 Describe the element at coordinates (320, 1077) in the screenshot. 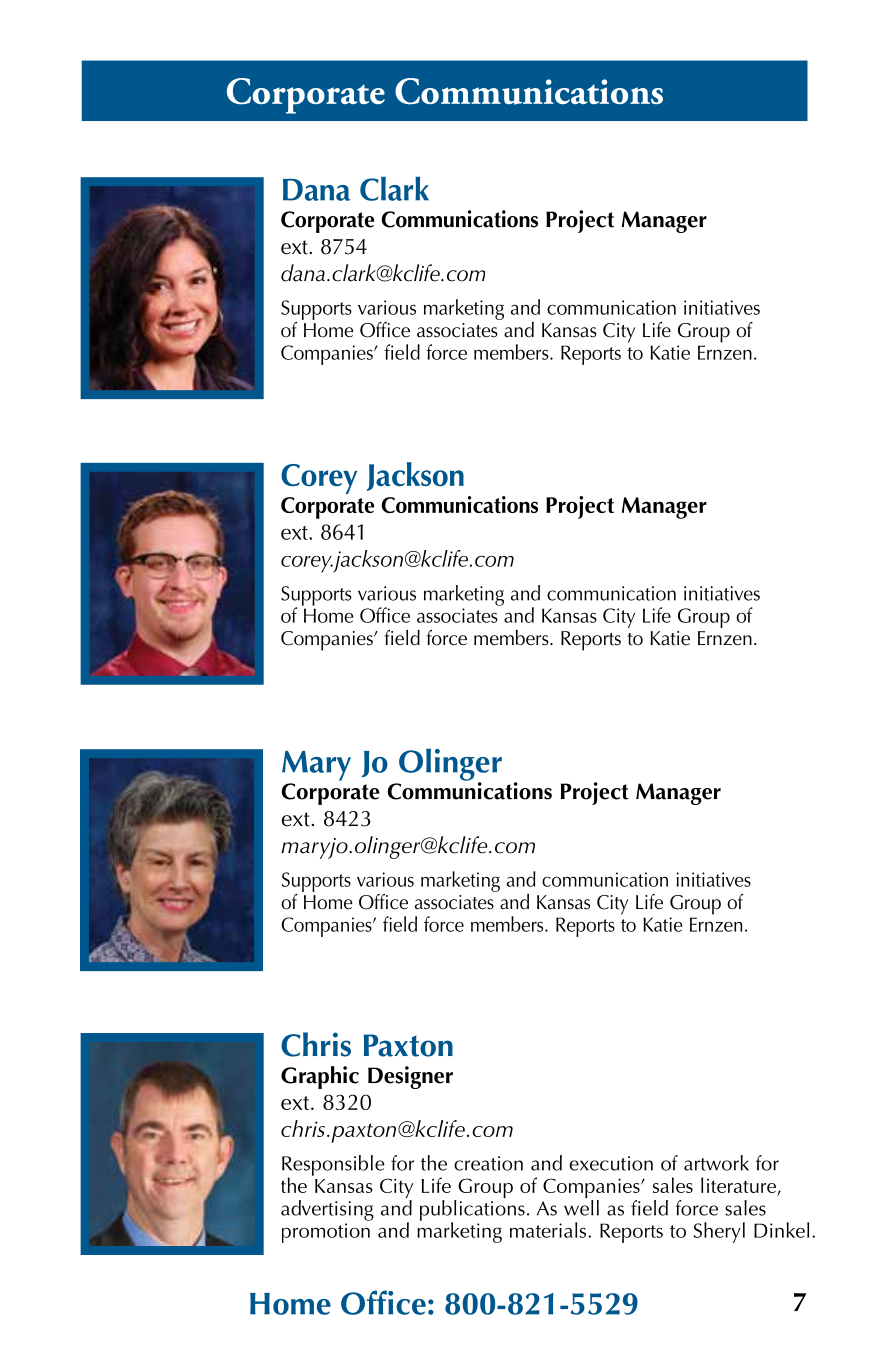

I see `Graphic` at that location.
